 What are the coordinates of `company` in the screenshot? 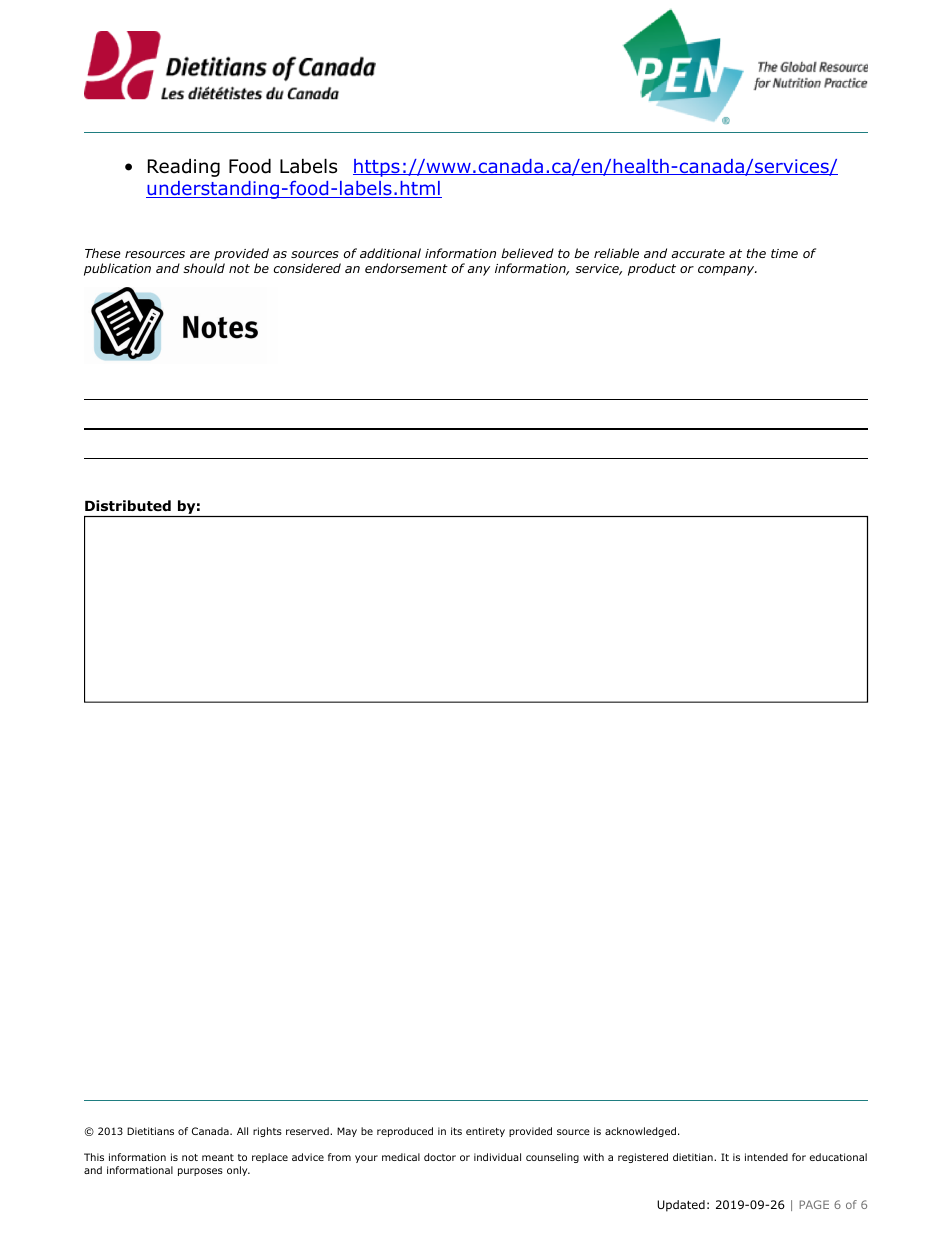 It's located at (727, 271).
